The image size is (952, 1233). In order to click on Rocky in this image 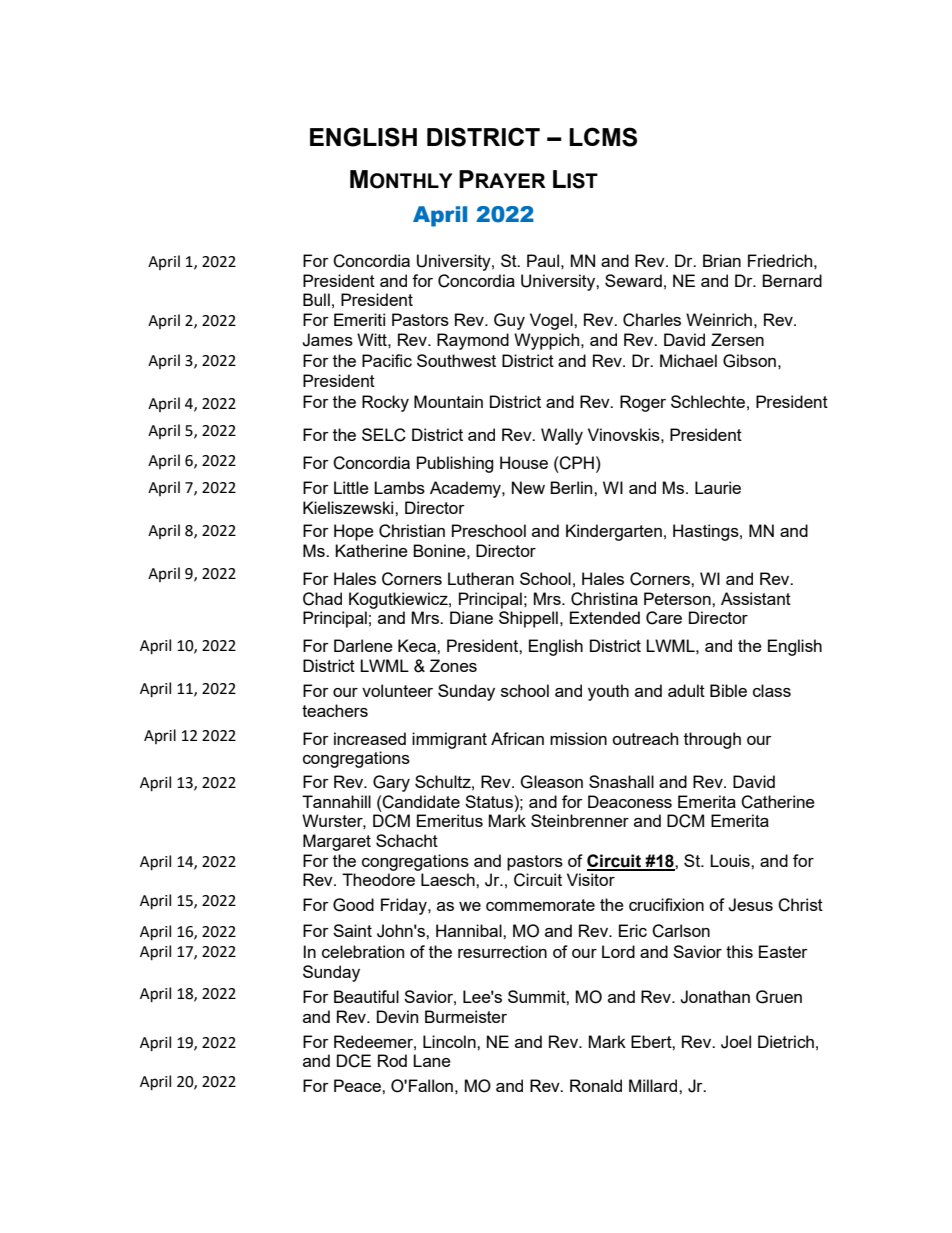, I will do `click(385, 403)`.
